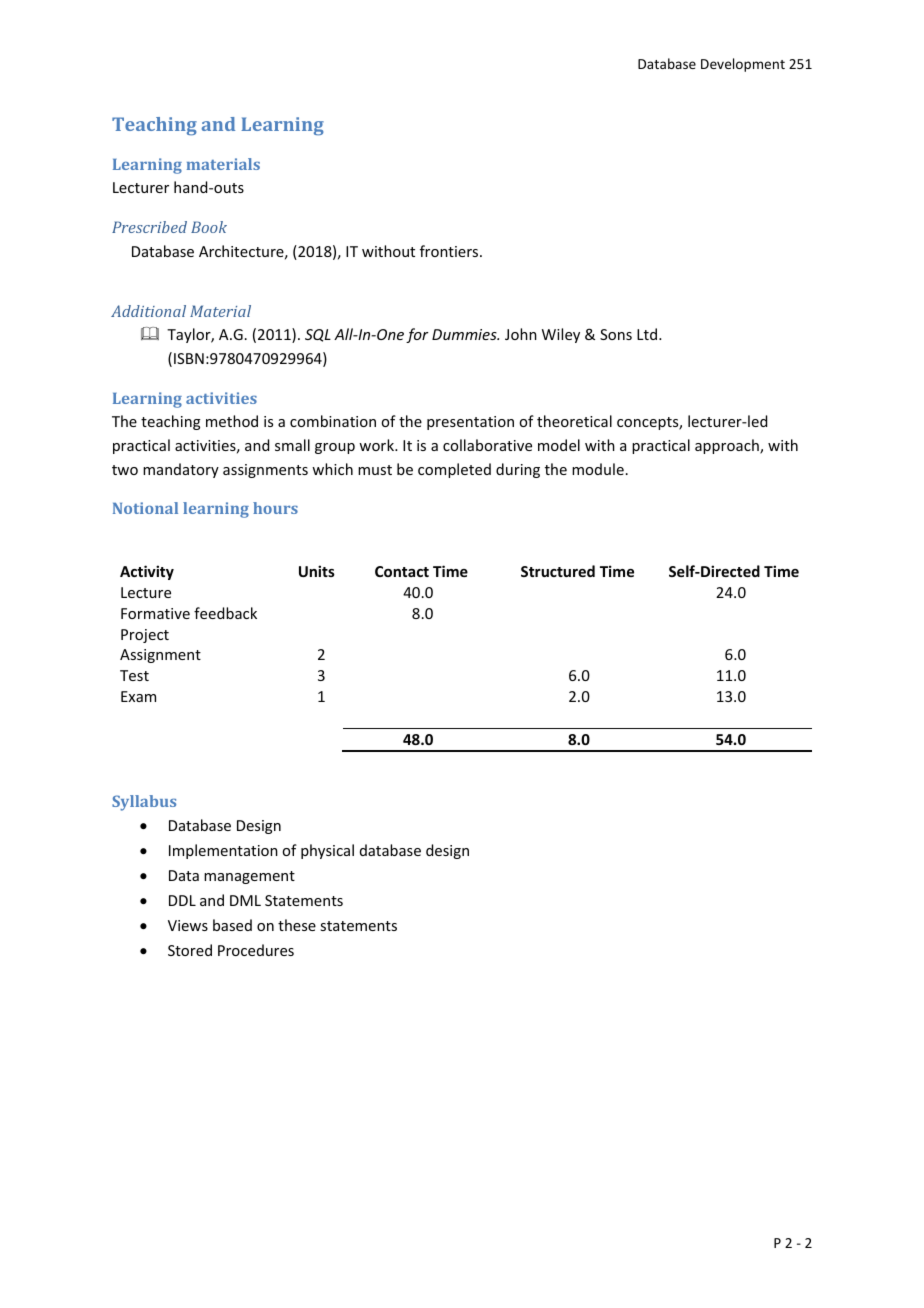  What do you see at coordinates (402, 571) in the screenshot?
I see `Contact` at bounding box center [402, 571].
